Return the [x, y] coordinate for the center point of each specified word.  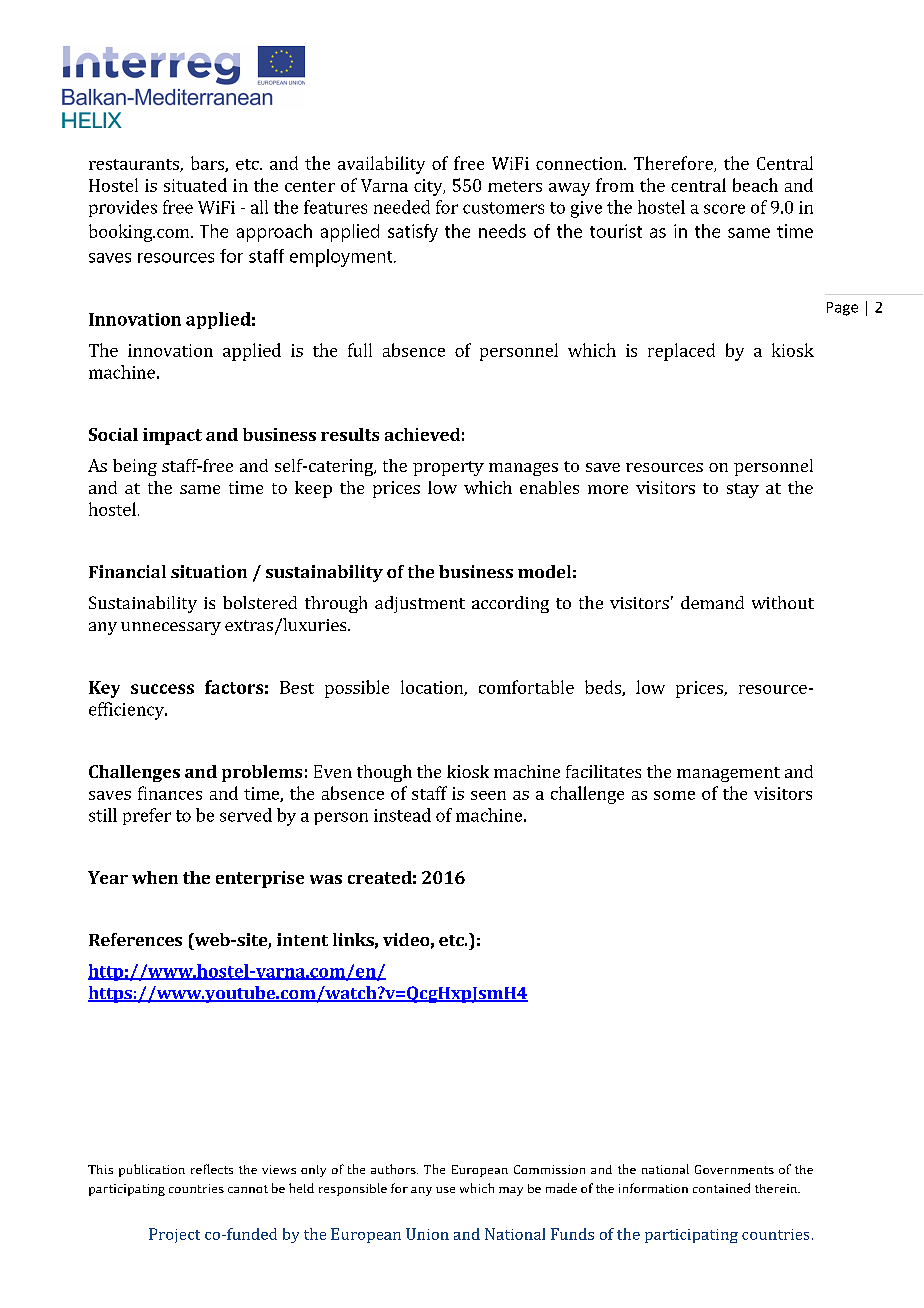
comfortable [526, 687]
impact [172, 436]
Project [174, 1235]
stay [743, 490]
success [162, 689]
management [728, 774]
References [135, 939]
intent [302, 939]
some [674, 795]
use [445, 1190]
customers [503, 208]
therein [777, 1188]
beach [755, 185]
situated [195, 185]
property [448, 468]
